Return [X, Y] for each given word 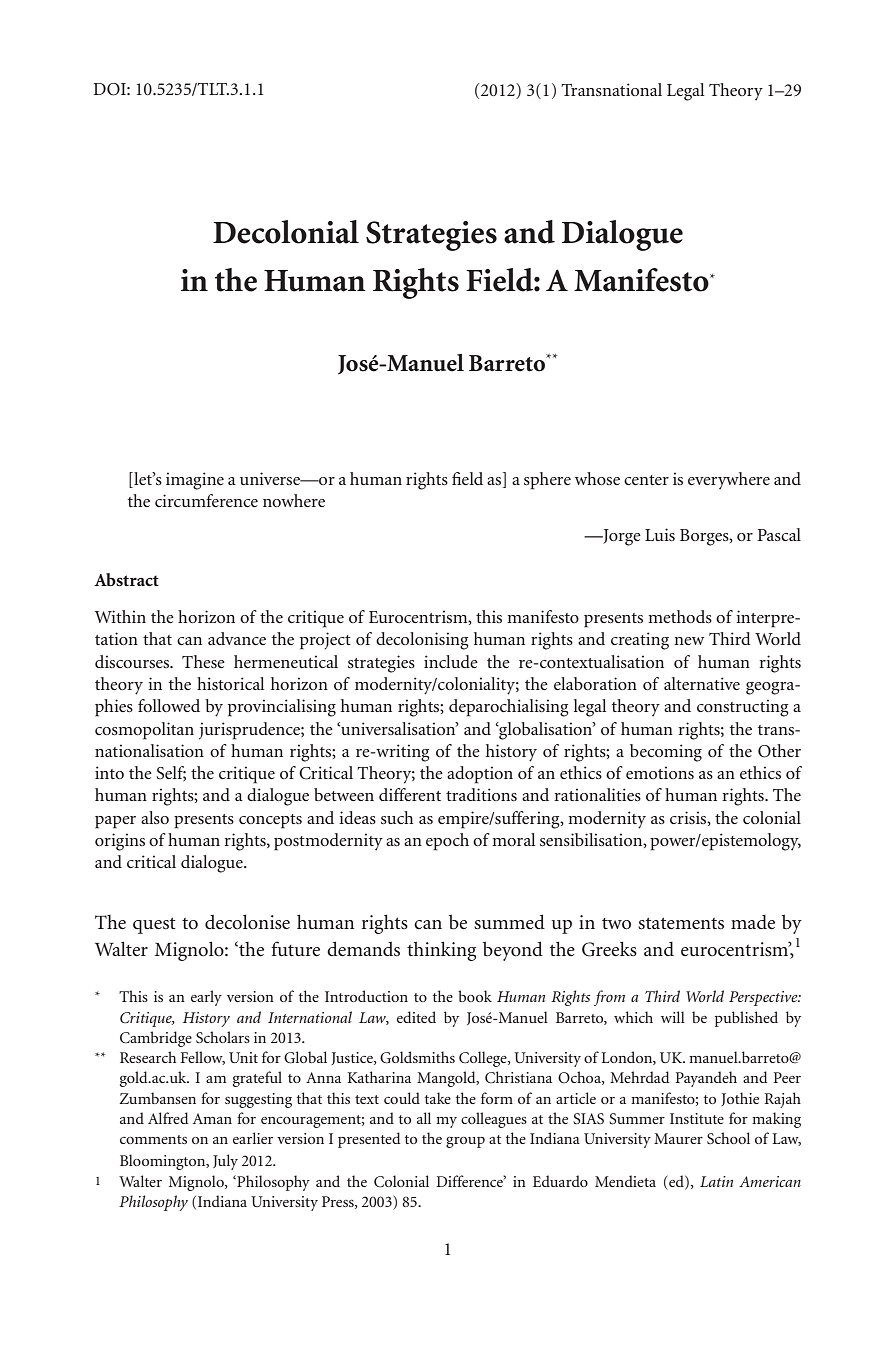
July [225, 1162]
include [451, 661]
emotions [660, 772]
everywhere [729, 481]
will [673, 1017]
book [475, 996]
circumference [206, 500]
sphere [547, 481]
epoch [447, 842]
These [203, 661]
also [155, 817]
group [465, 1142]
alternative [702, 683]
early [206, 998]
